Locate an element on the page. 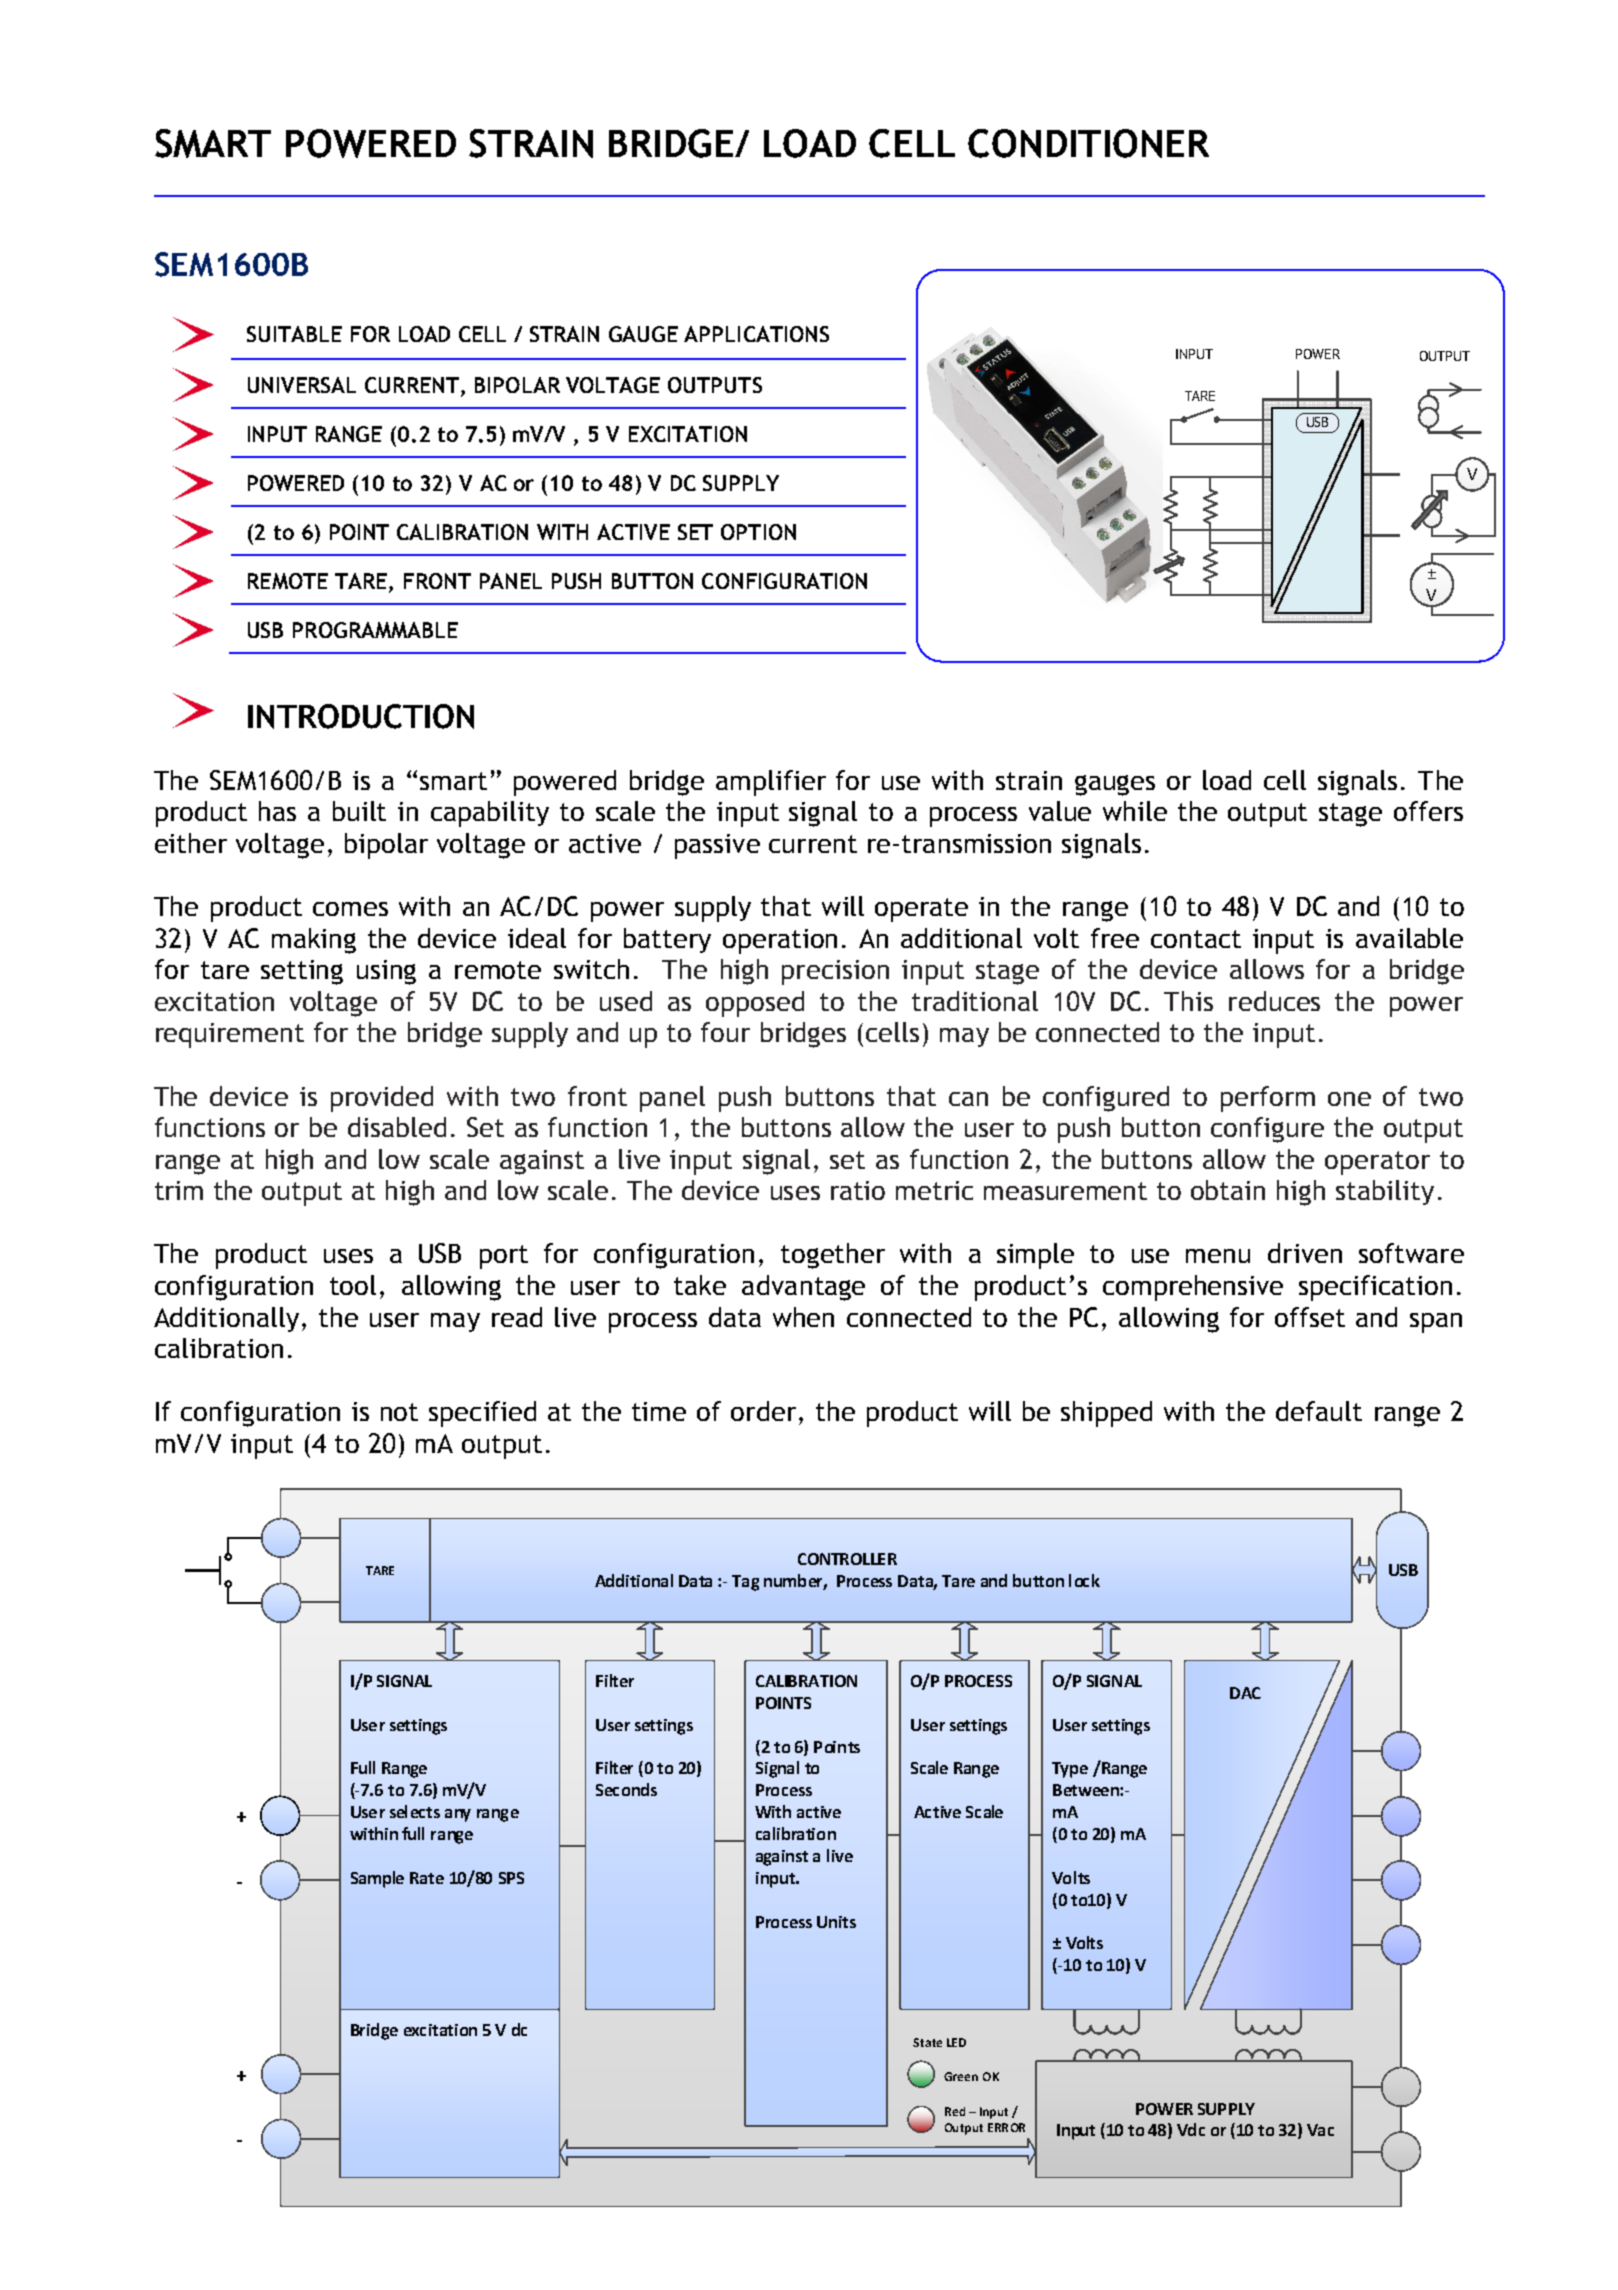 This page has height=2290, width=1618. CONDITIONER is located at coordinates (1088, 143).
